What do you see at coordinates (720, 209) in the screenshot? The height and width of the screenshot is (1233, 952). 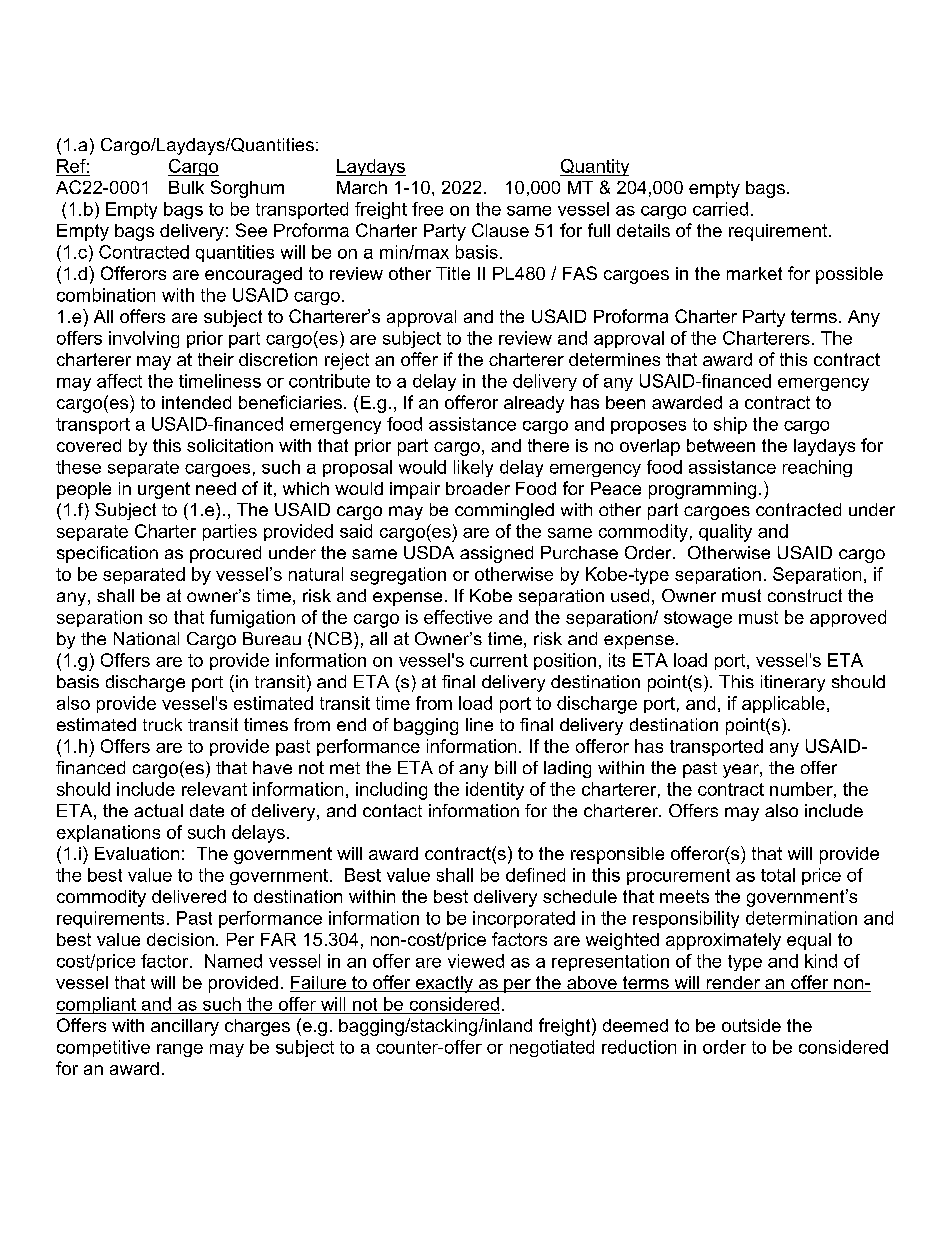 I see `carried` at bounding box center [720, 209].
